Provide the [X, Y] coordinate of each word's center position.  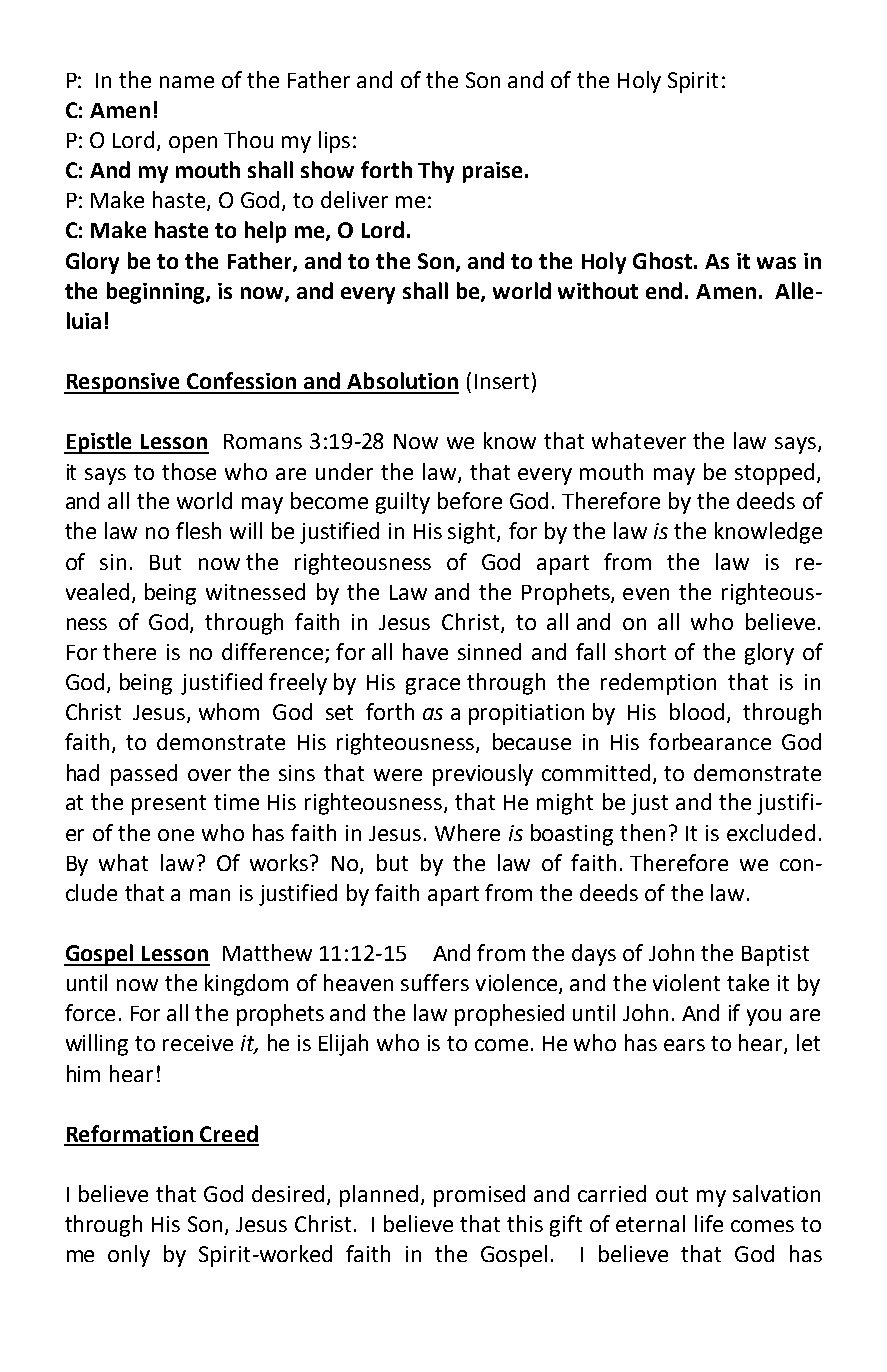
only [129, 1256]
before [470, 500]
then [642, 832]
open [193, 144]
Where [467, 832]
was [776, 263]
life [709, 1223]
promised [479, 1196]
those [189, 471]
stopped [774, 474]
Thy [436, 172]
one [176, 835]
